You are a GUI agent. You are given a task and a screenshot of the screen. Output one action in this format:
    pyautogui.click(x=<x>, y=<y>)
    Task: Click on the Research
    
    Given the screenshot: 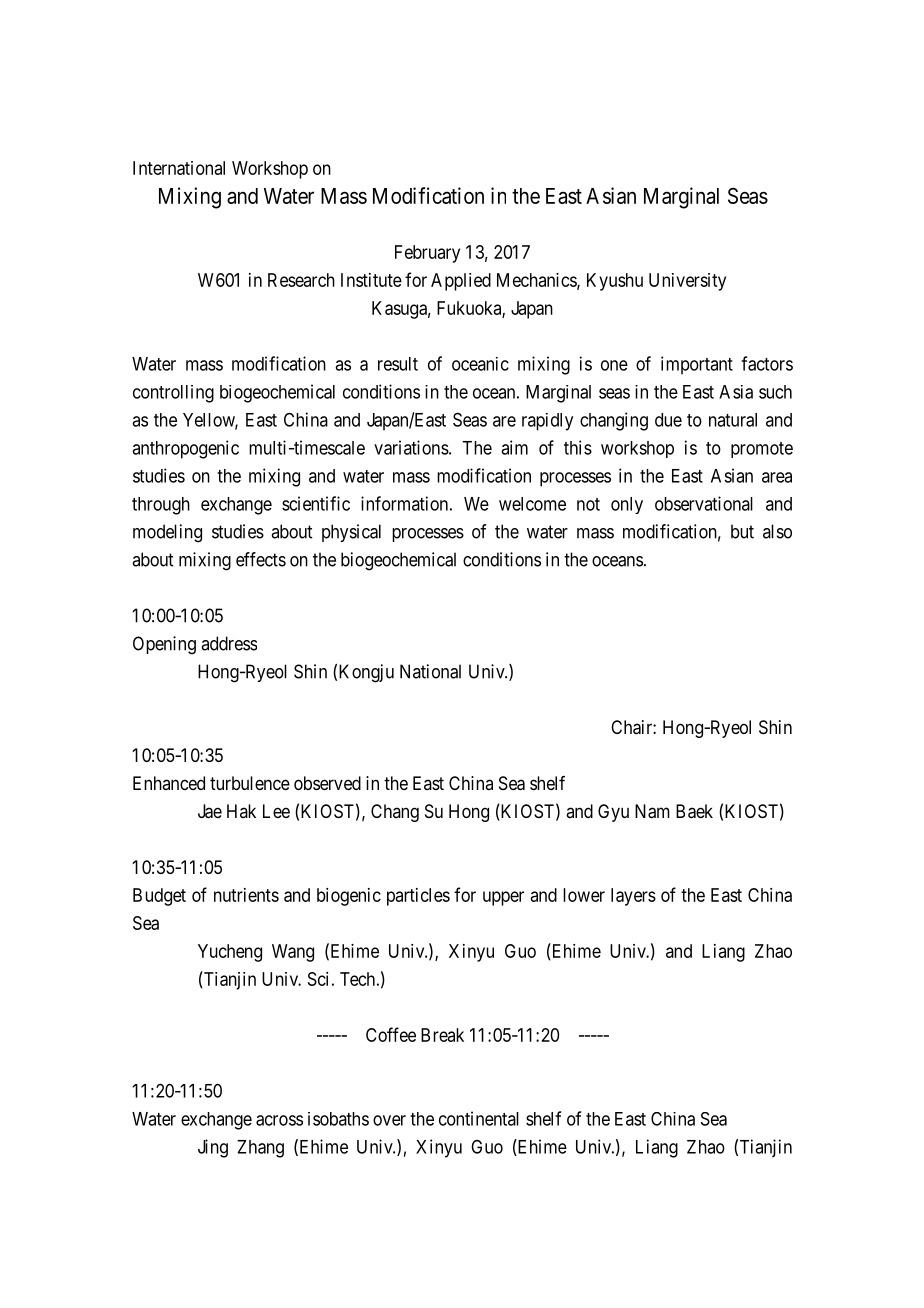 What is the action you would take?
    pyautogui.click(x=301, y=280)
